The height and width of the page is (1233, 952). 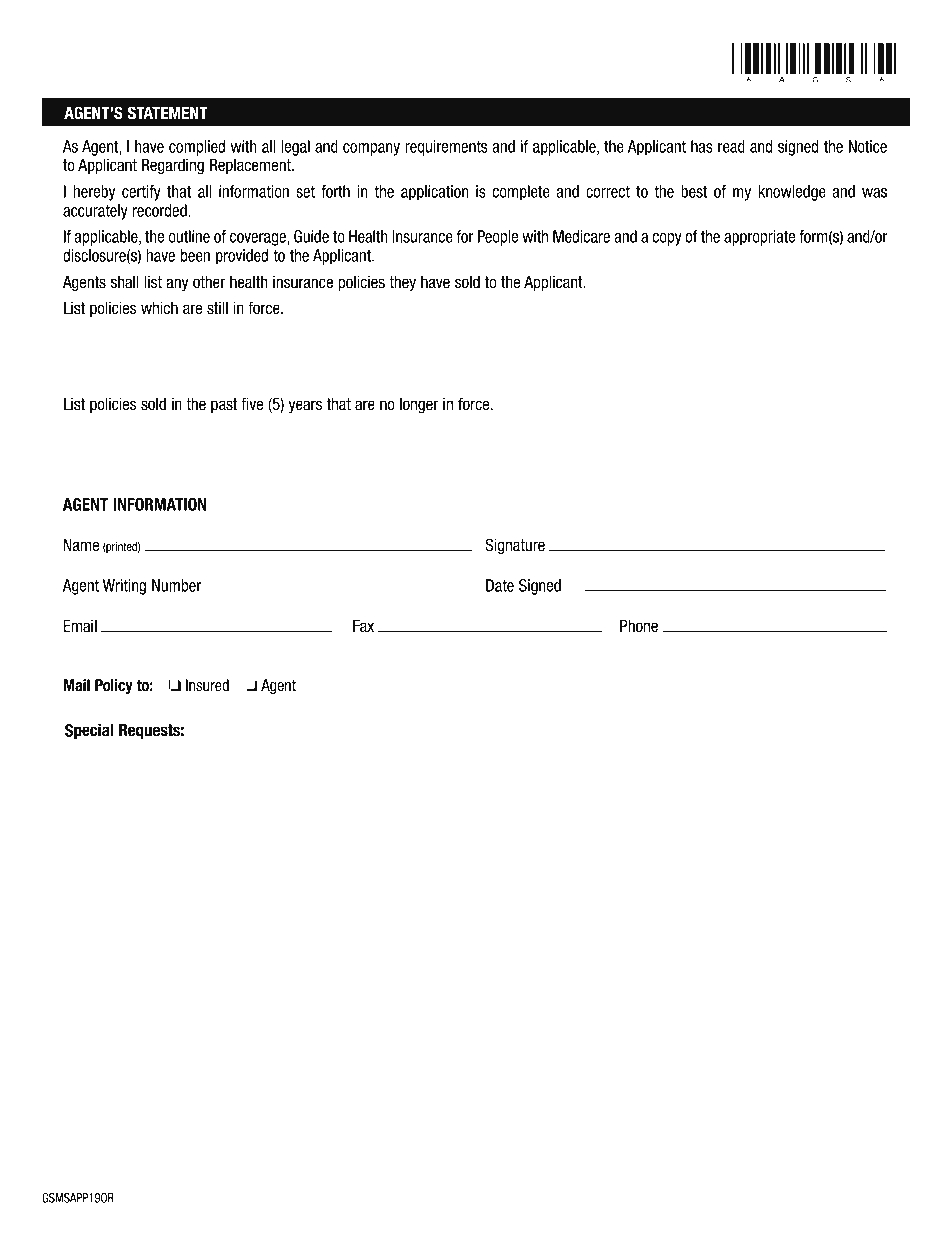 What do you see at coordinates (197, 148) in the page?
I see `complied` at bounding box center [197, 148].
